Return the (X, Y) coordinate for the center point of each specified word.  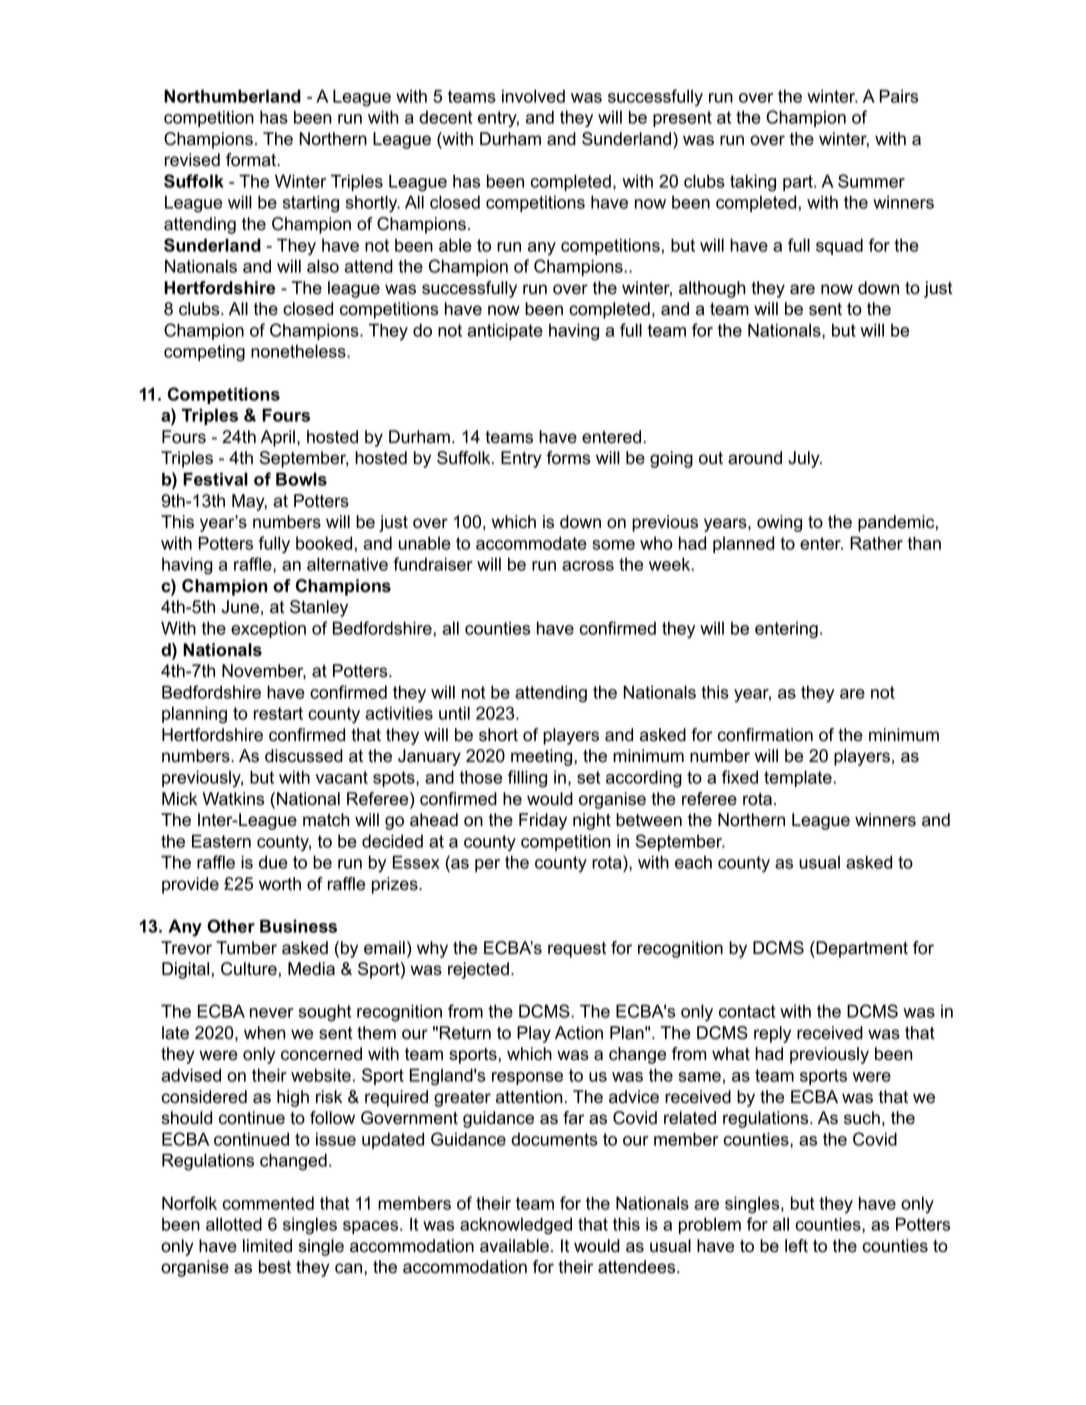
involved (533, 96)
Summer (871, 181)
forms (568, 458)
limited (267, 1246)
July (805, 459)
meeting (543, 757)
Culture (249, 969)
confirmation (765, 735)
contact (747, 1011)
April (277, 438)
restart (278, 713)
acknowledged (516, 1226)
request (577, 950)
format (252, 160)
